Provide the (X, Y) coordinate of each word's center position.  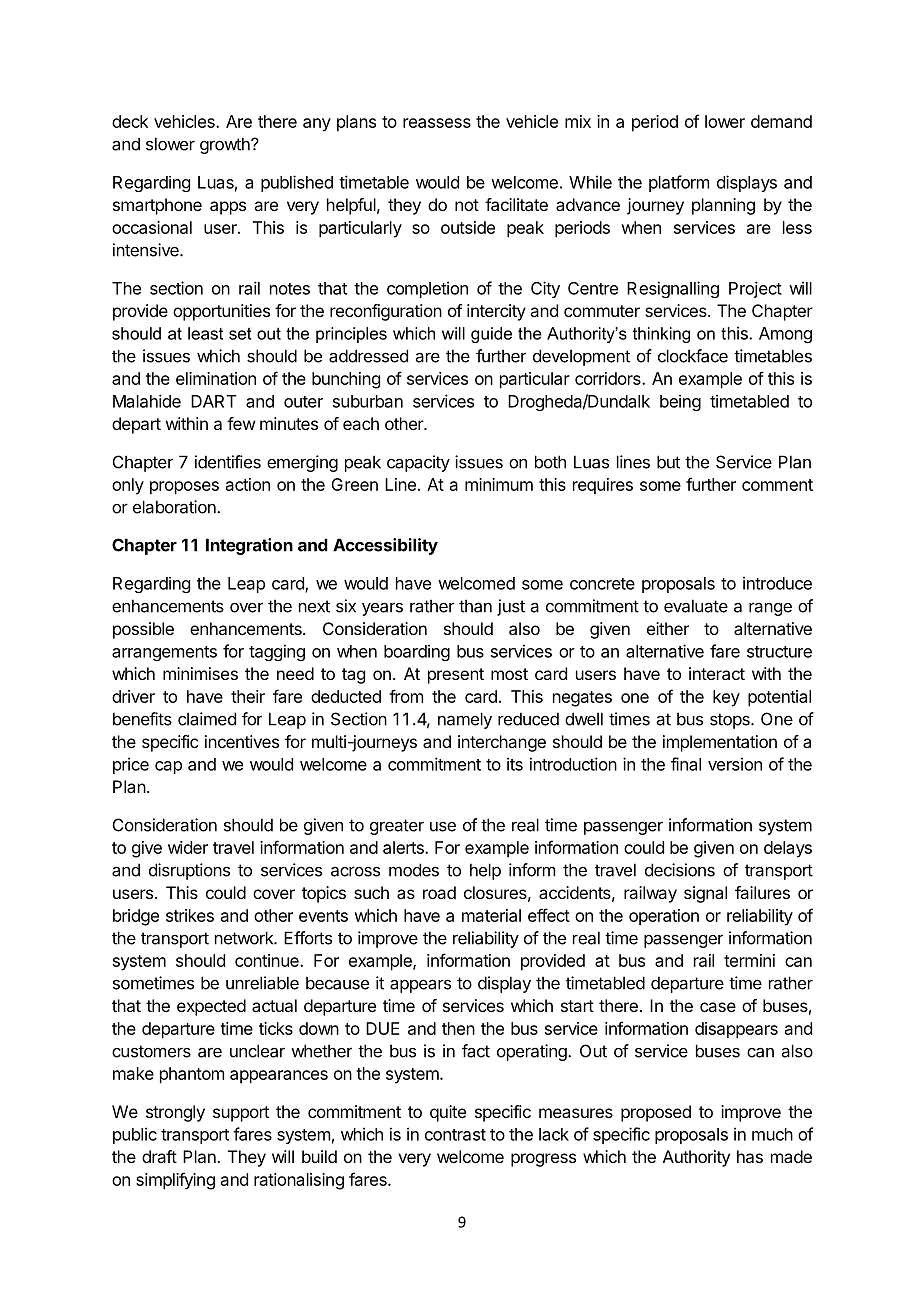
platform (679, 183)
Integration (249, 546)
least (205, 333)
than (475, 606)
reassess (437, 123)
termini (749, 960)
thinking (661, 335)
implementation (720, 743)
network (245, 938)
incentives (242, 741)
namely (465, 720)
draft (159, 1156)
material (491, 915)
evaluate (696, 606)
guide (491, 335)
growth (226, 145)
